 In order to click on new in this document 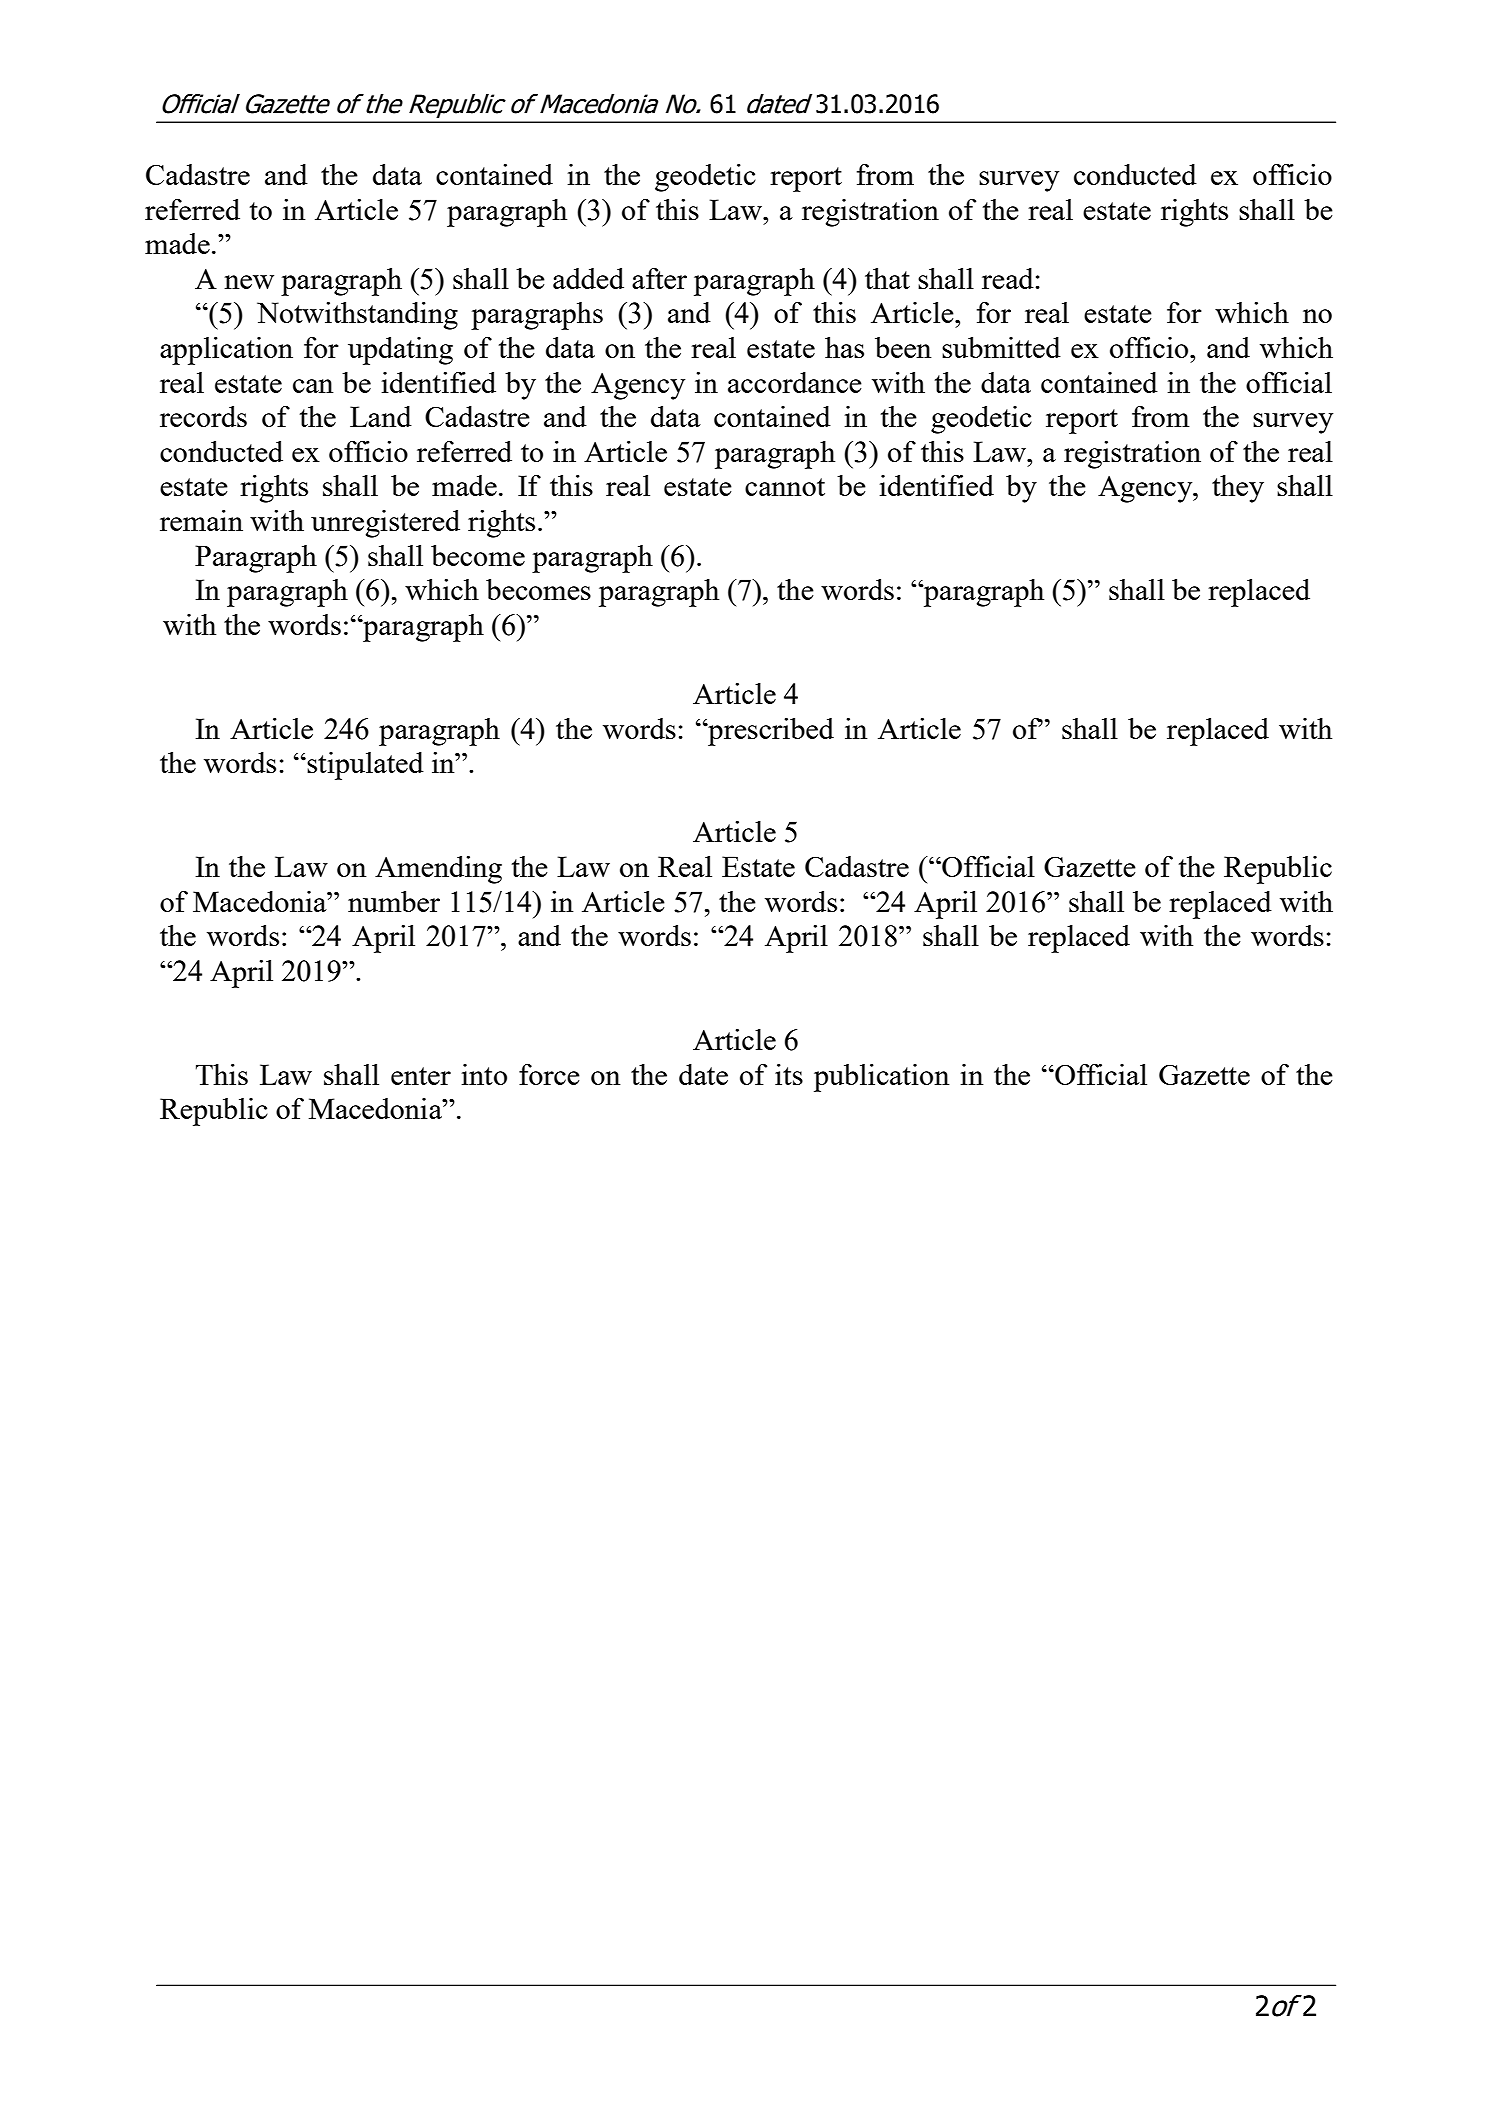, I will do `click(249, 282)`.
